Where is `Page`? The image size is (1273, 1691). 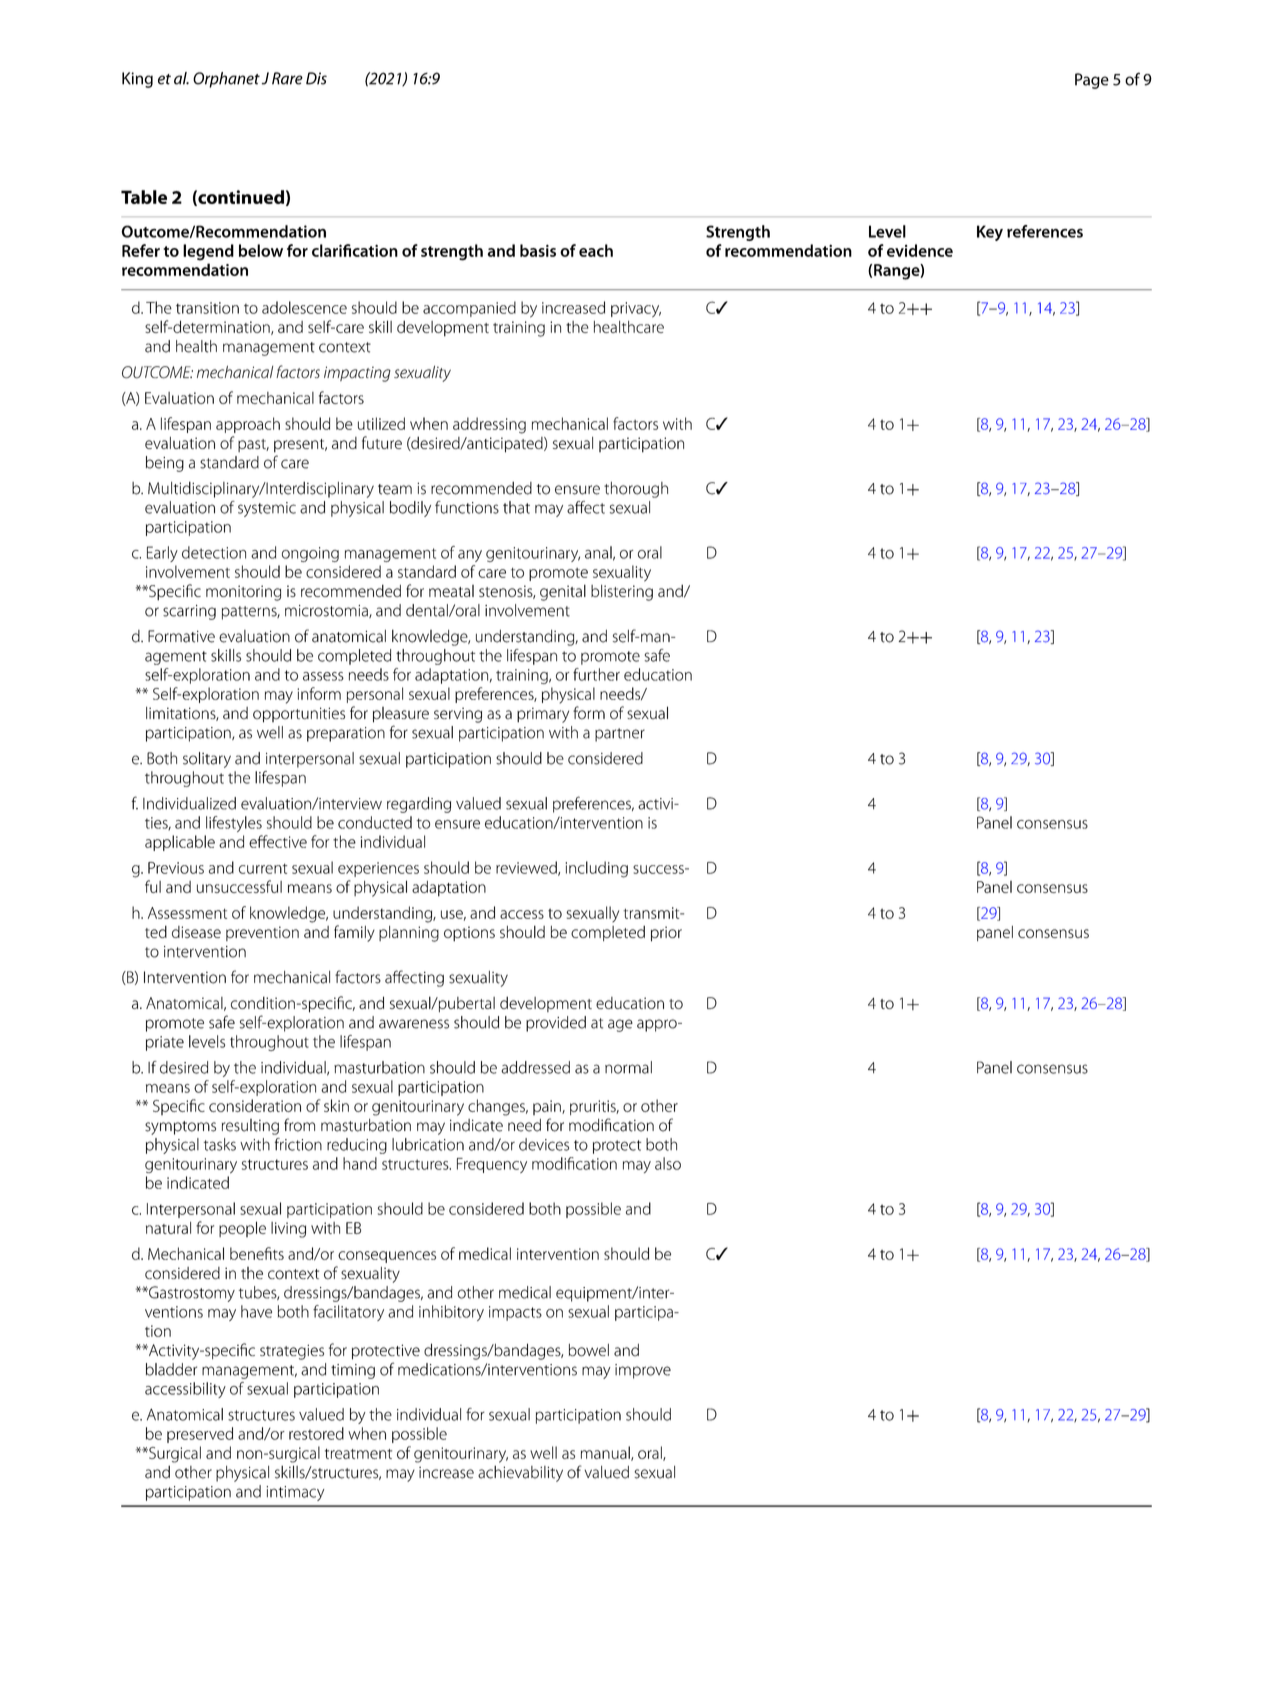
Page is located at coordinates (1092, 81).
